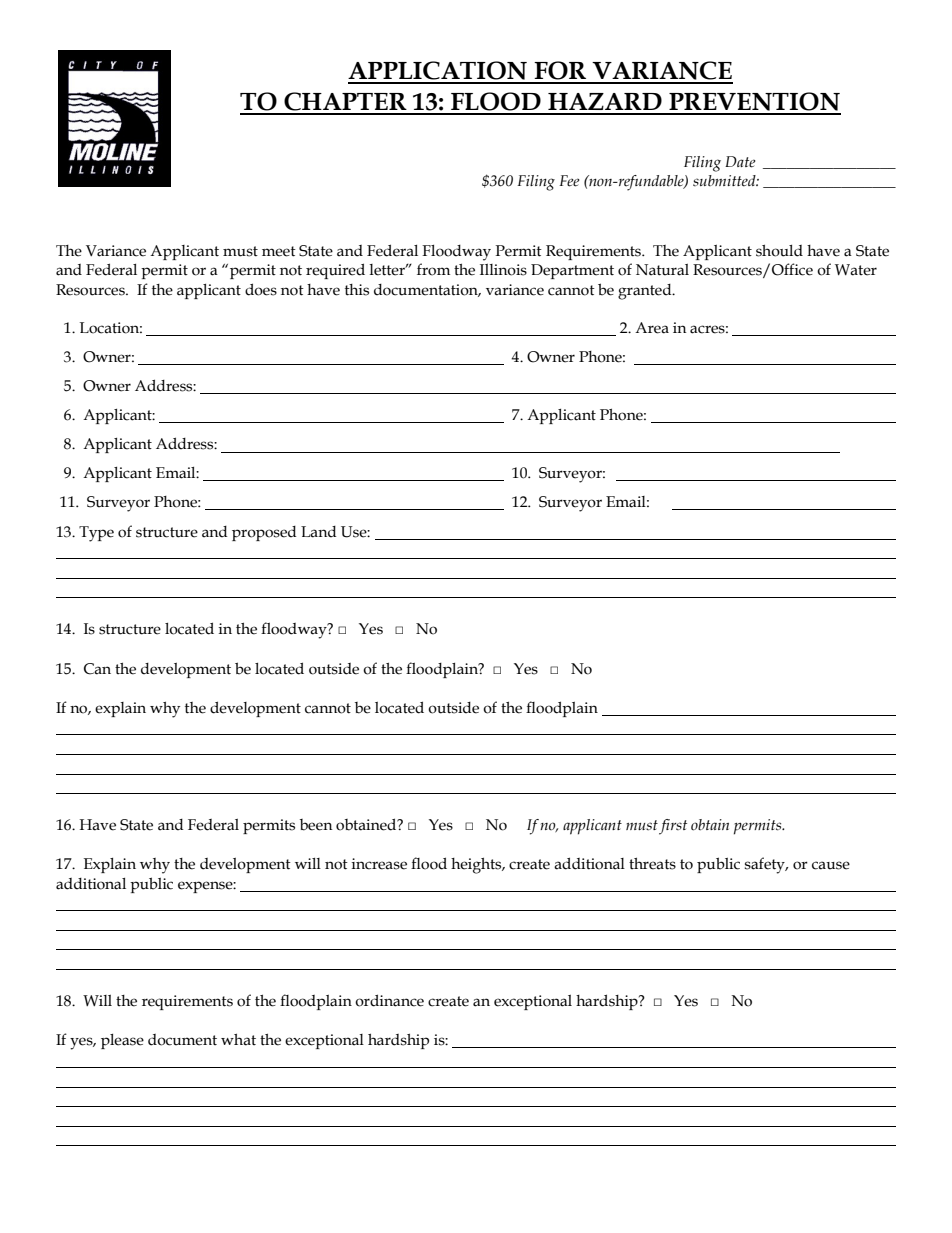  What do you see at coordinates (569, 181) in the document?
I see `Fee` at bounding box center [569, 181].
